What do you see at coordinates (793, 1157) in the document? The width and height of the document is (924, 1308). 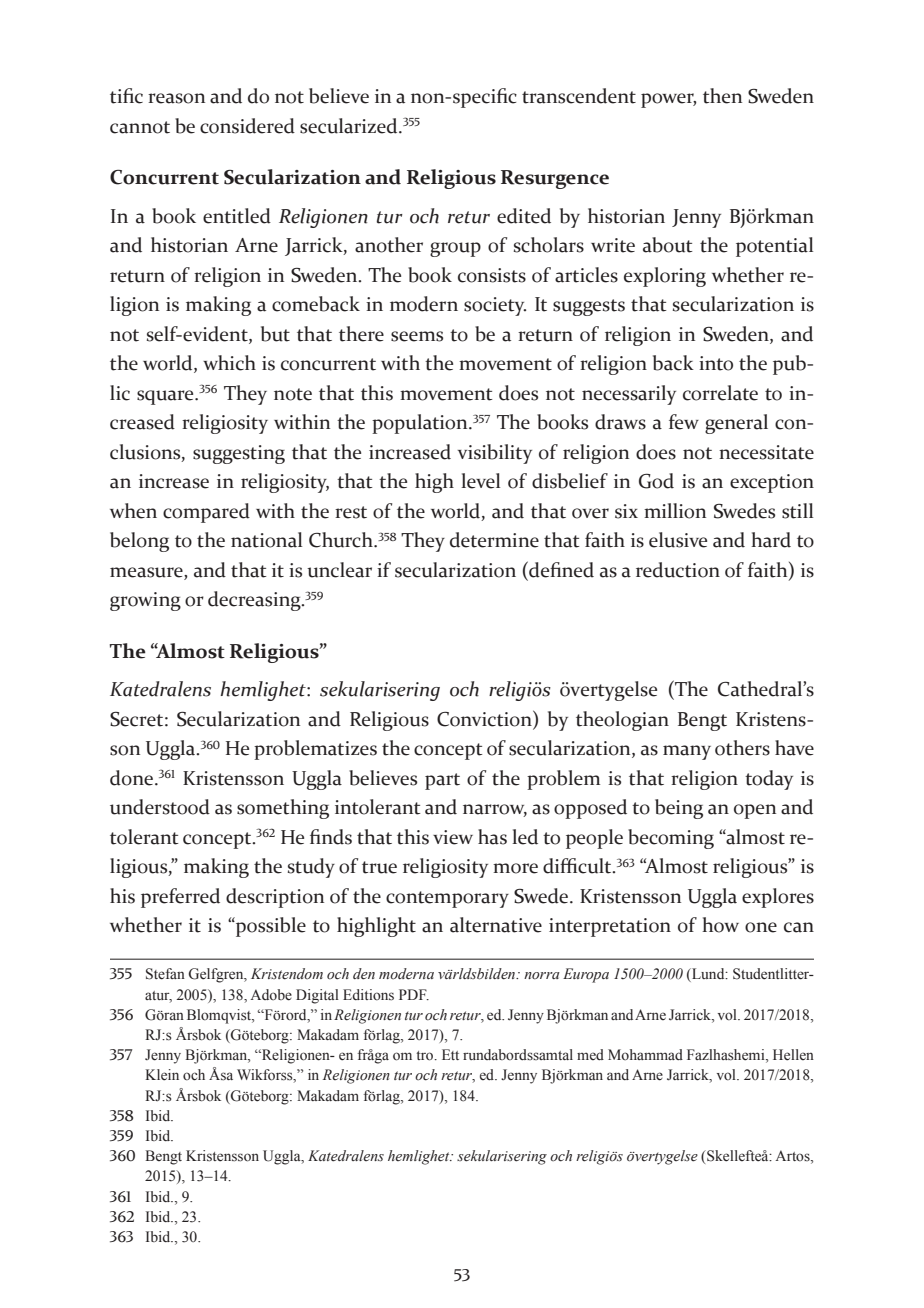 I see `Artos` at bounding box center [793, 1157].
